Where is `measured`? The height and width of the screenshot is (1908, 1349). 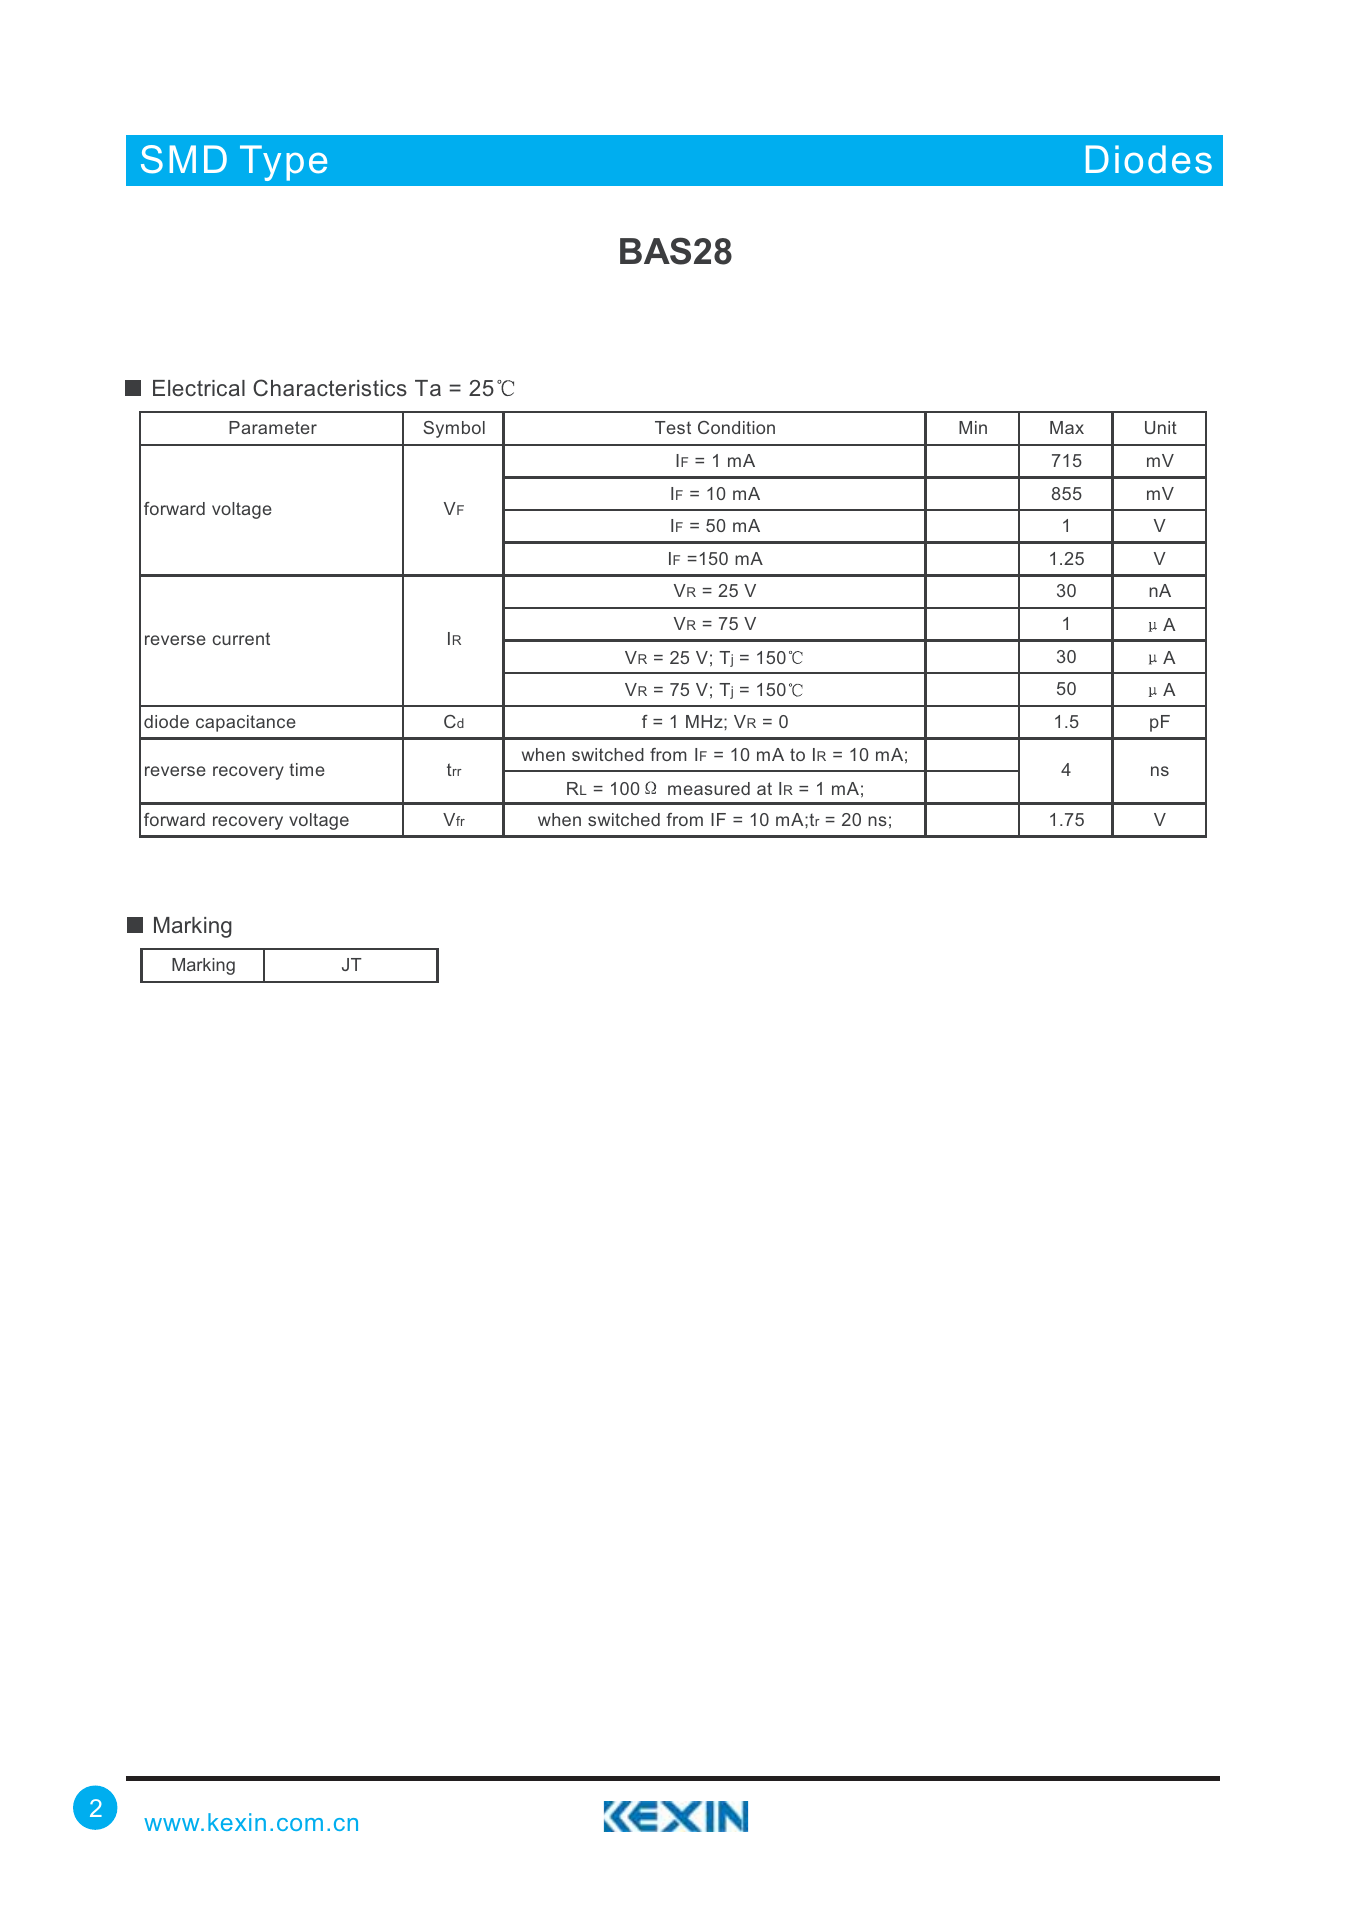
measured is located at coordinates (709, 788).
